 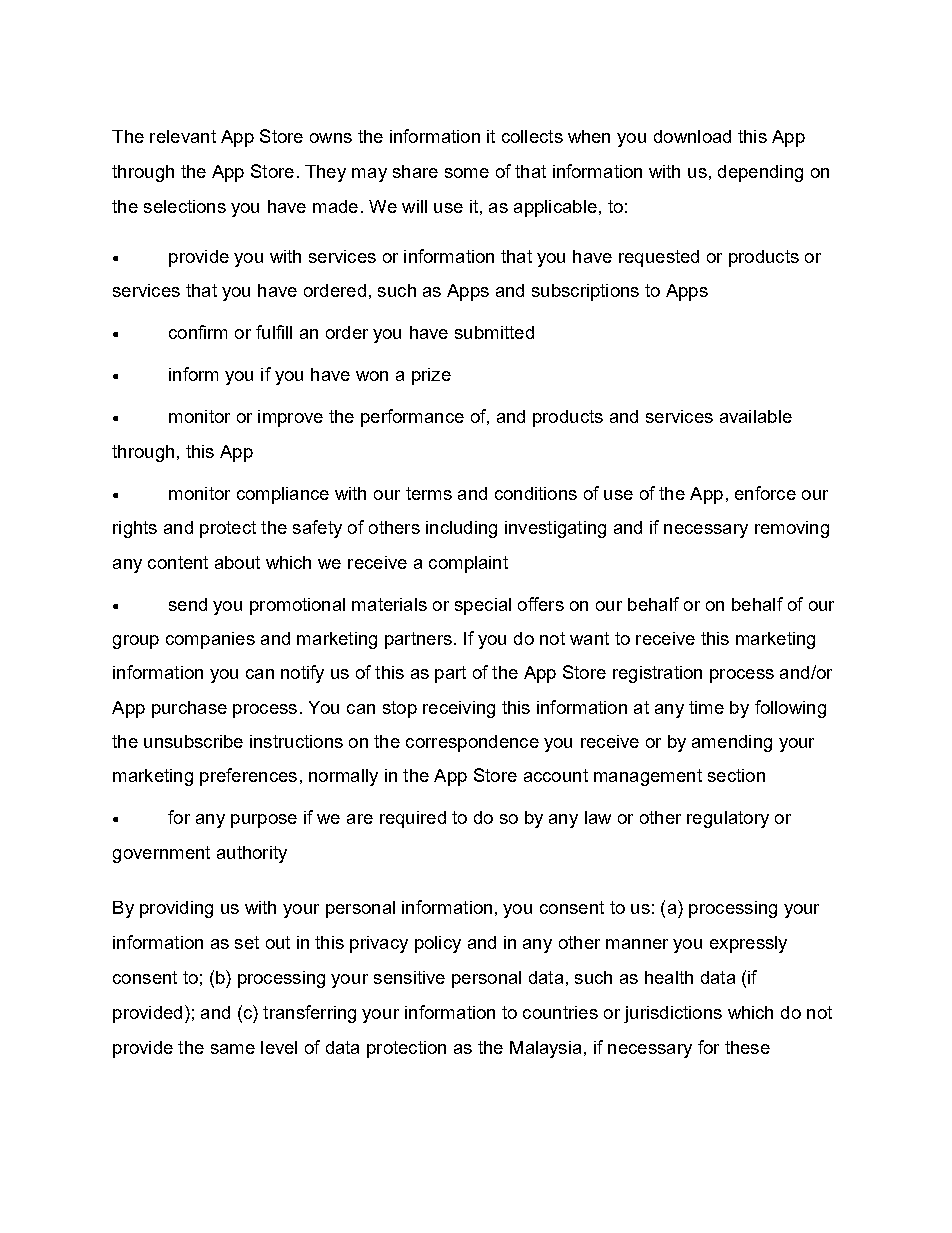 What do you see at coordinates (413, 819) in the document?
I see `required` at bounding box center [413, 819].
